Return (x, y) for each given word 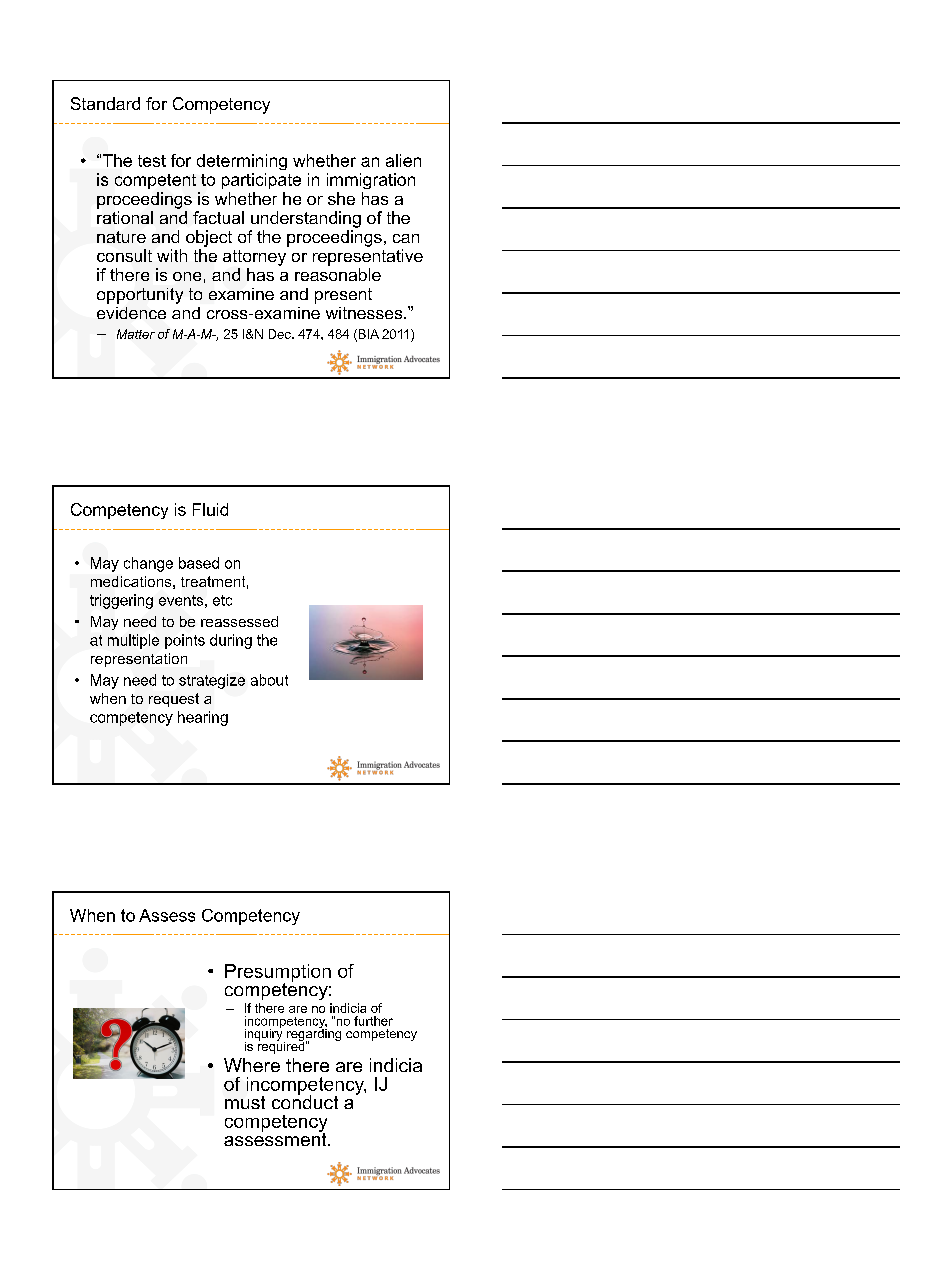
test (152, 161)
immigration (371, 181)
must (245, 1102)
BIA (367, 335)
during (231, 641)
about (269, 680)
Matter (136, 334)
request (174, 700)
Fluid (210, 509)
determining (242, 162)
